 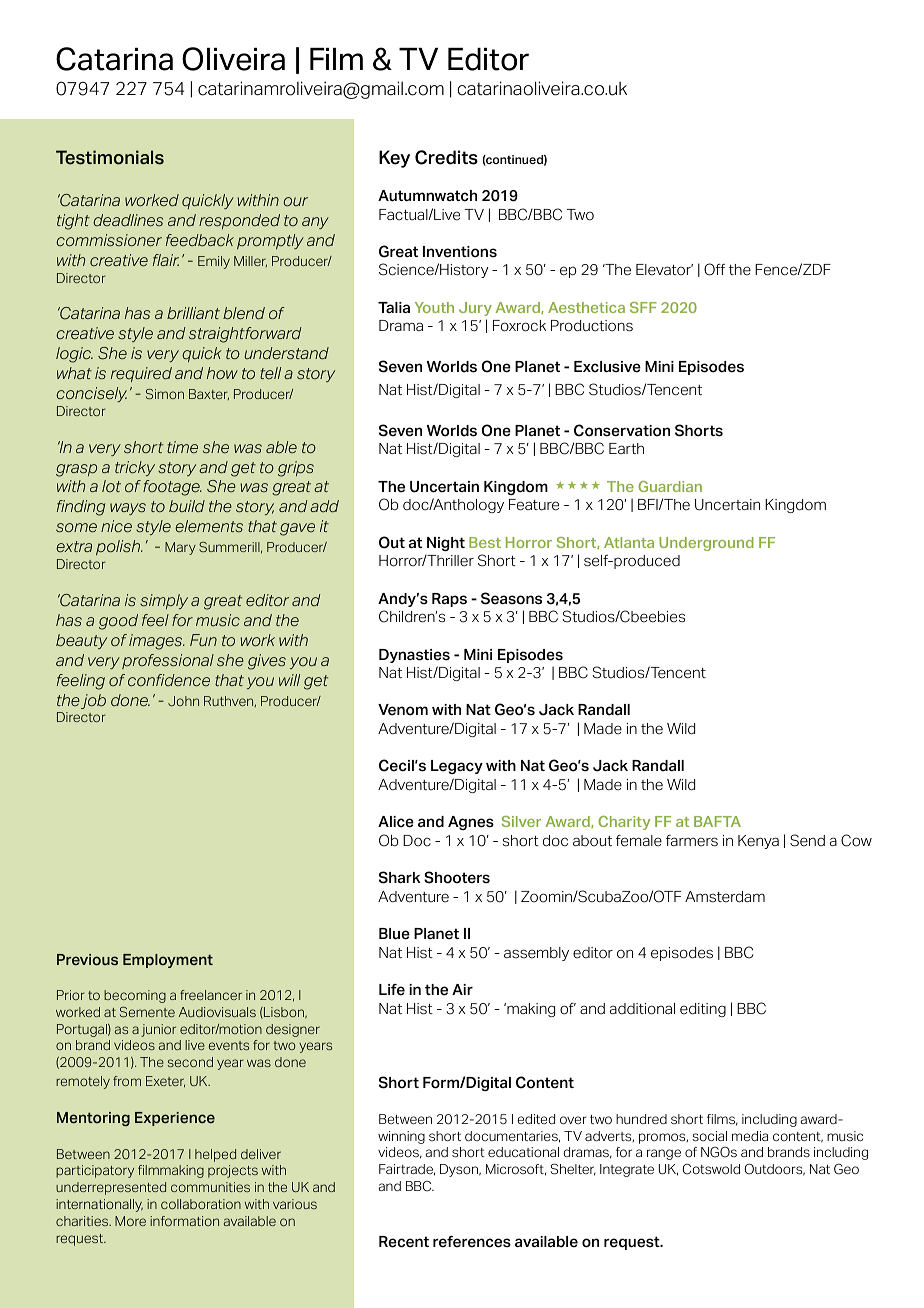 I want to click on Off, so click(x=714, y=269).
